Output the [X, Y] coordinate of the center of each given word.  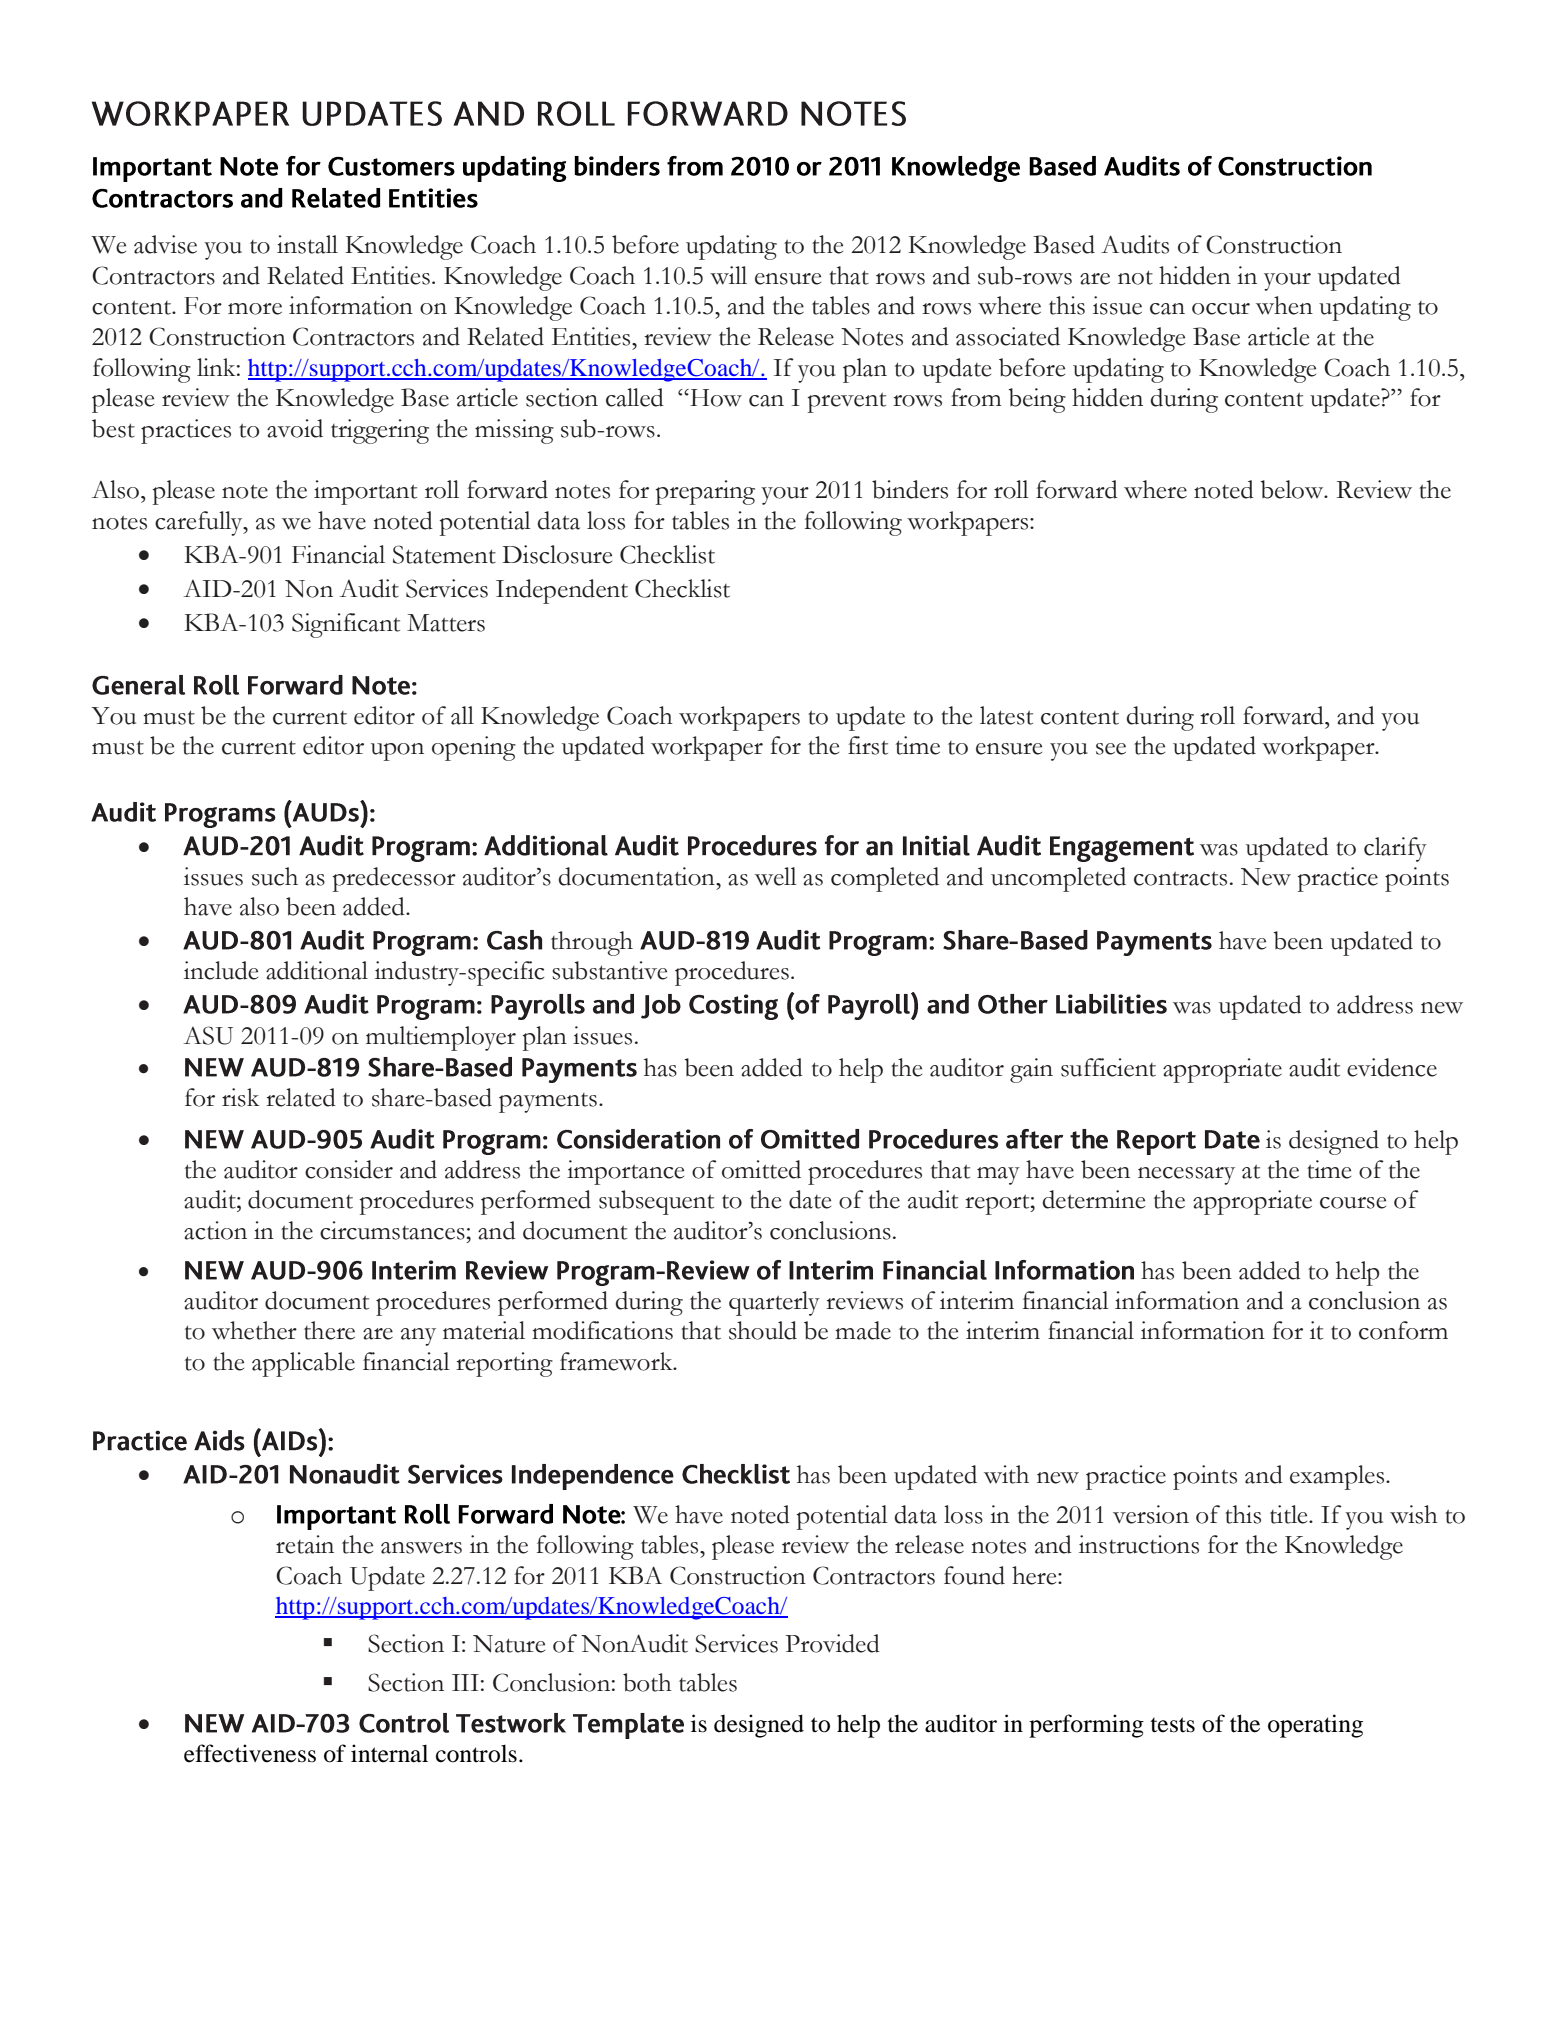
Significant [346, 625]
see [1111, 749]
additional [317, 970]
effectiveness [250, 1753]
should [763, 1330]
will [728, 275]
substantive [609, 970]
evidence [1392, 1067]
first [868, 745]
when [1284, 305]
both [647, 1682]
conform [1403, 1330]
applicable [303, 1364]
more [255, 309]
